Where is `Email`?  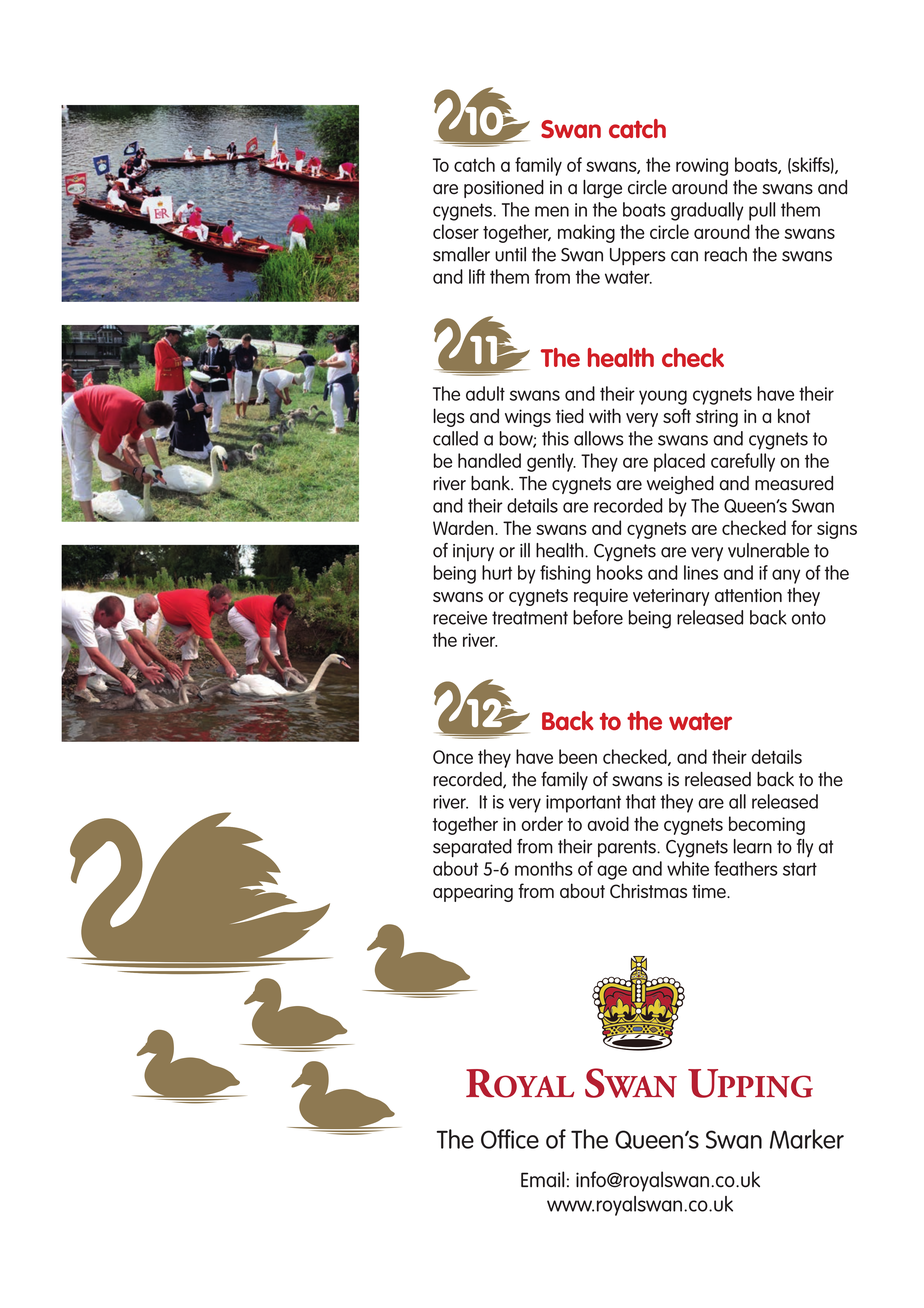 Email is located at coordinates (542, 1179).
